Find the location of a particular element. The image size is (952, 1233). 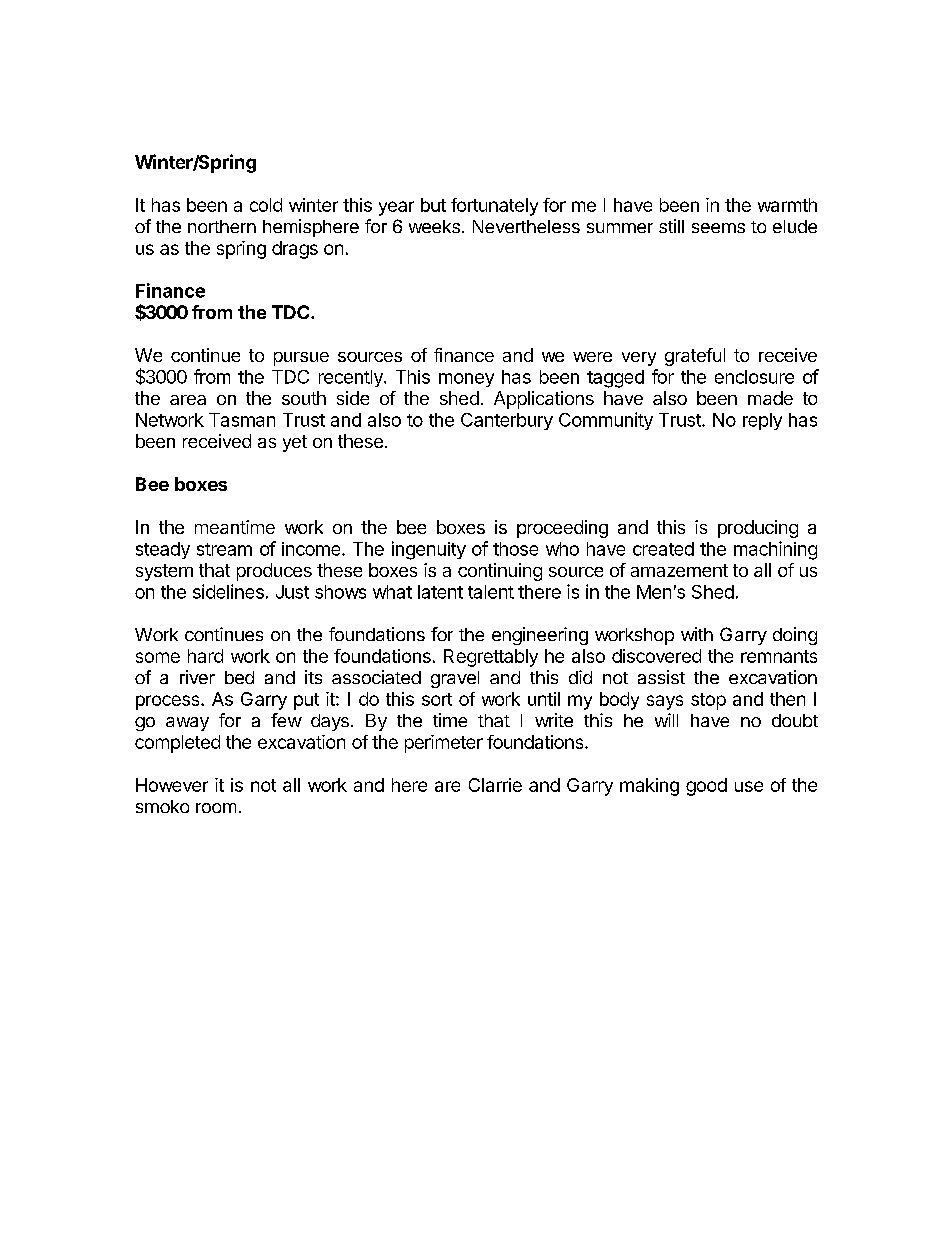

pursue is located at coordinates (301, 359).
